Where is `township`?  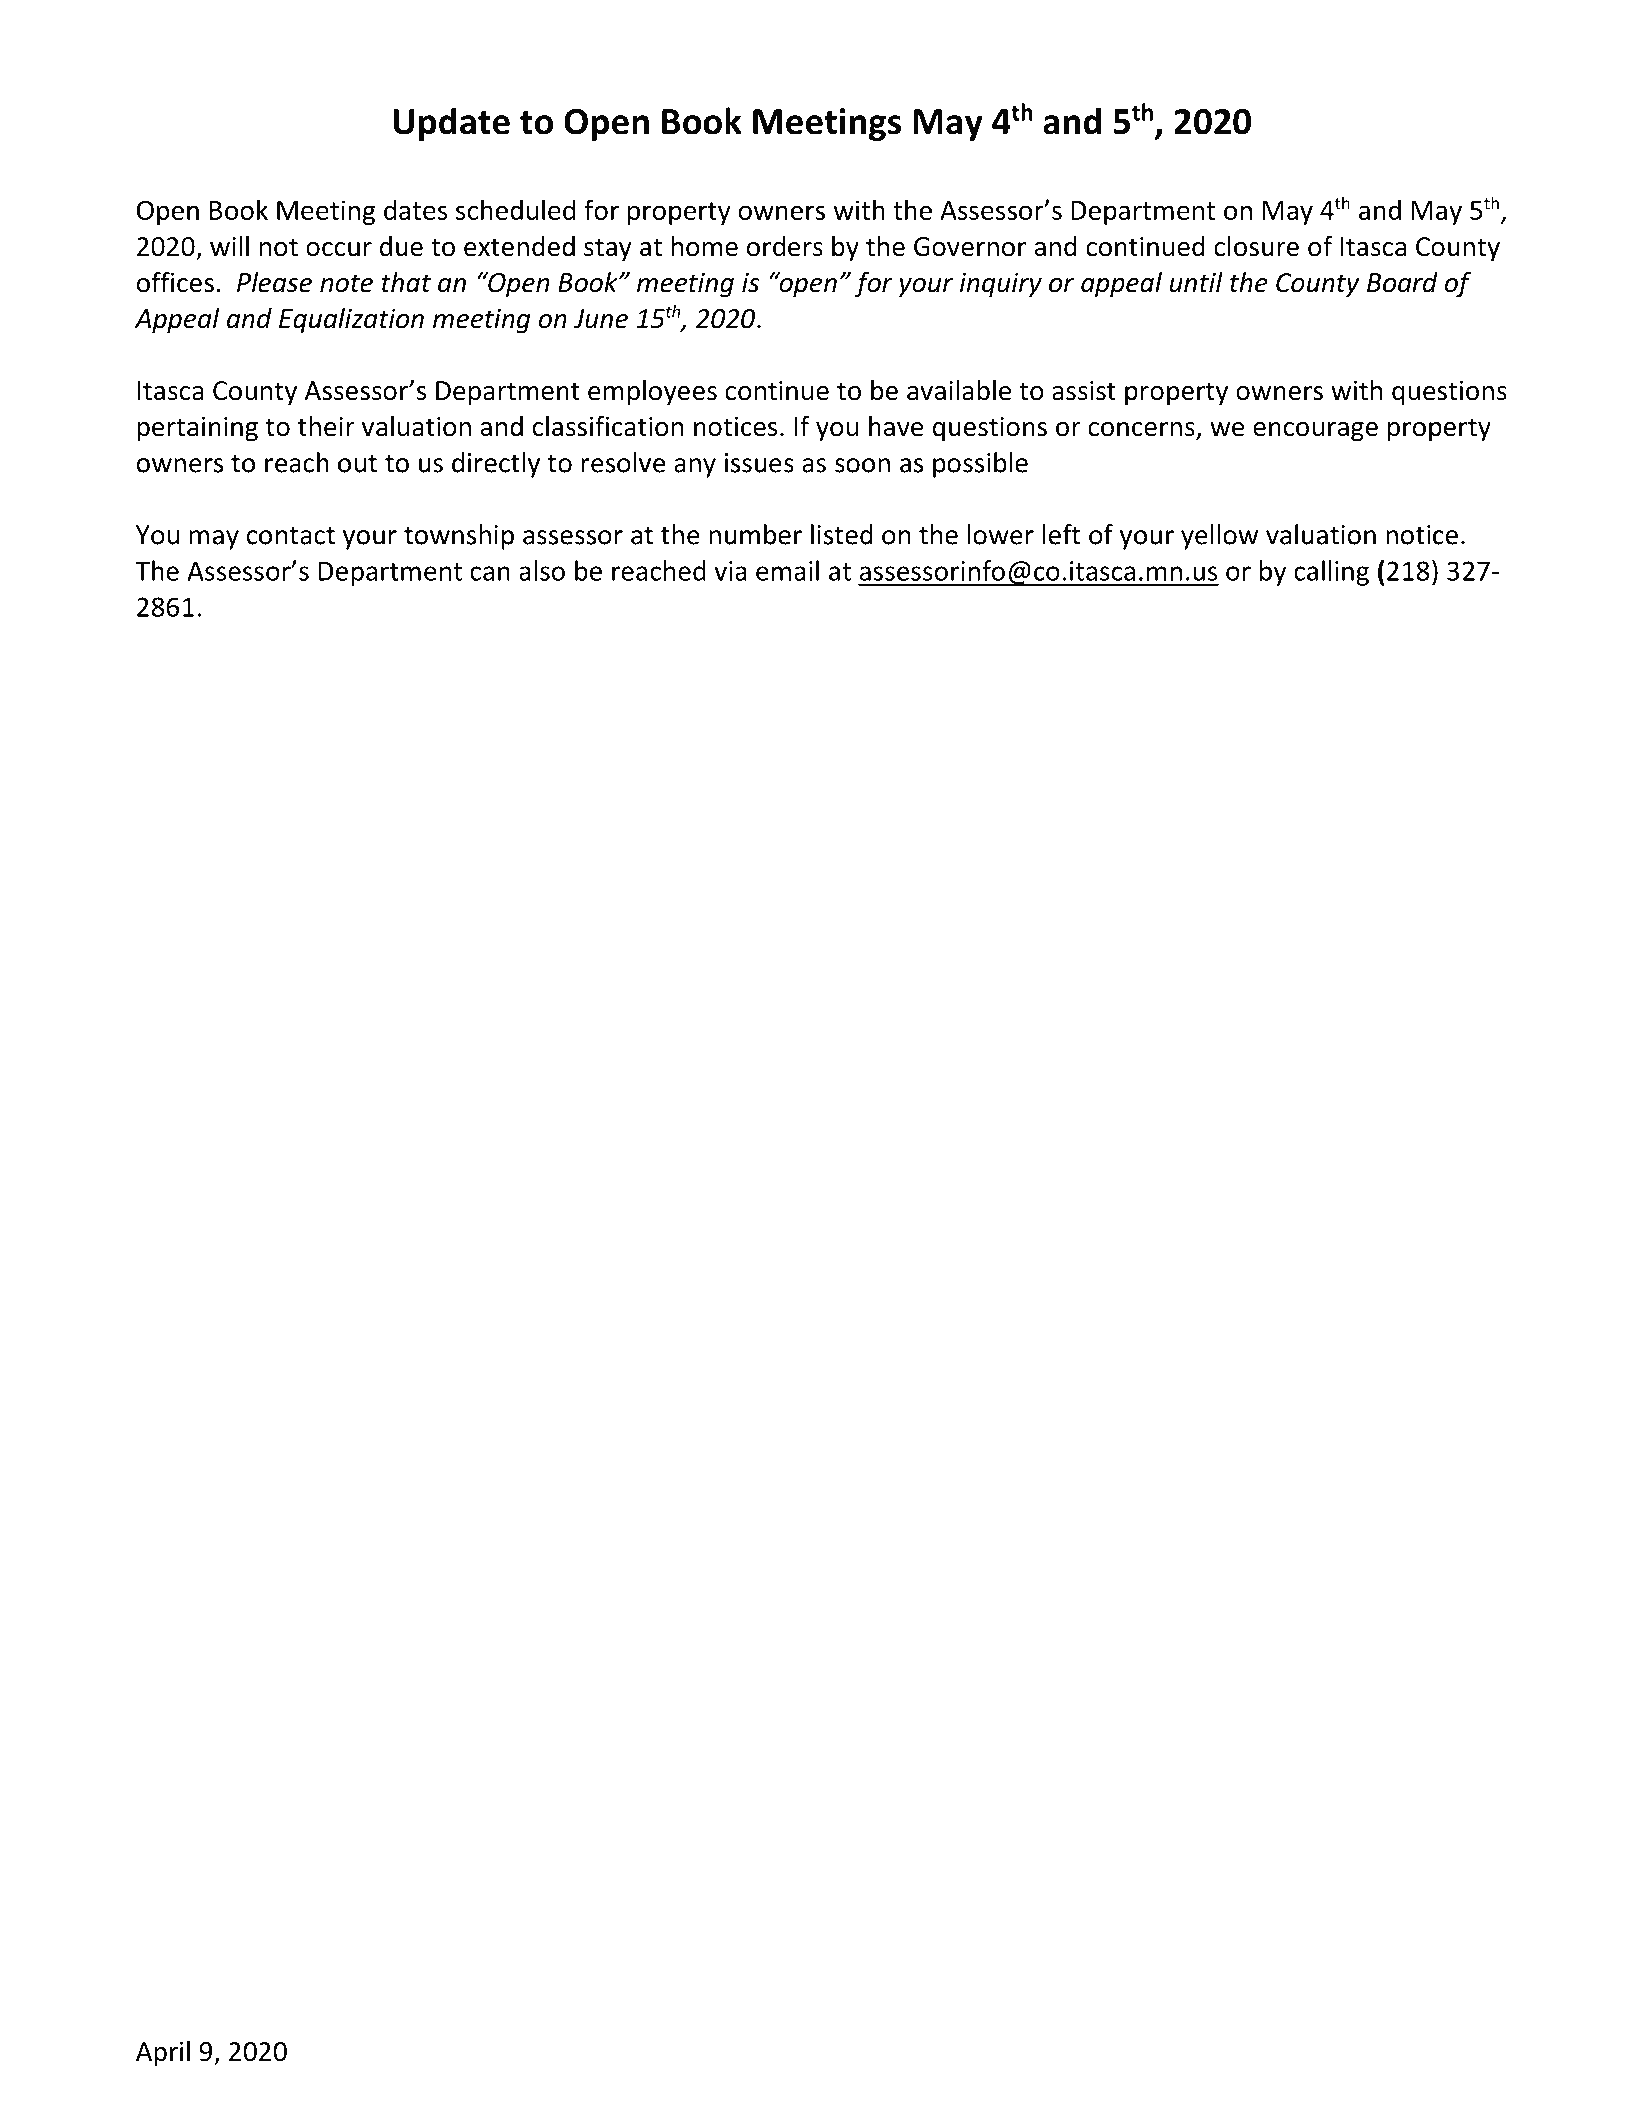
township is located at coordinates (459, 537).
